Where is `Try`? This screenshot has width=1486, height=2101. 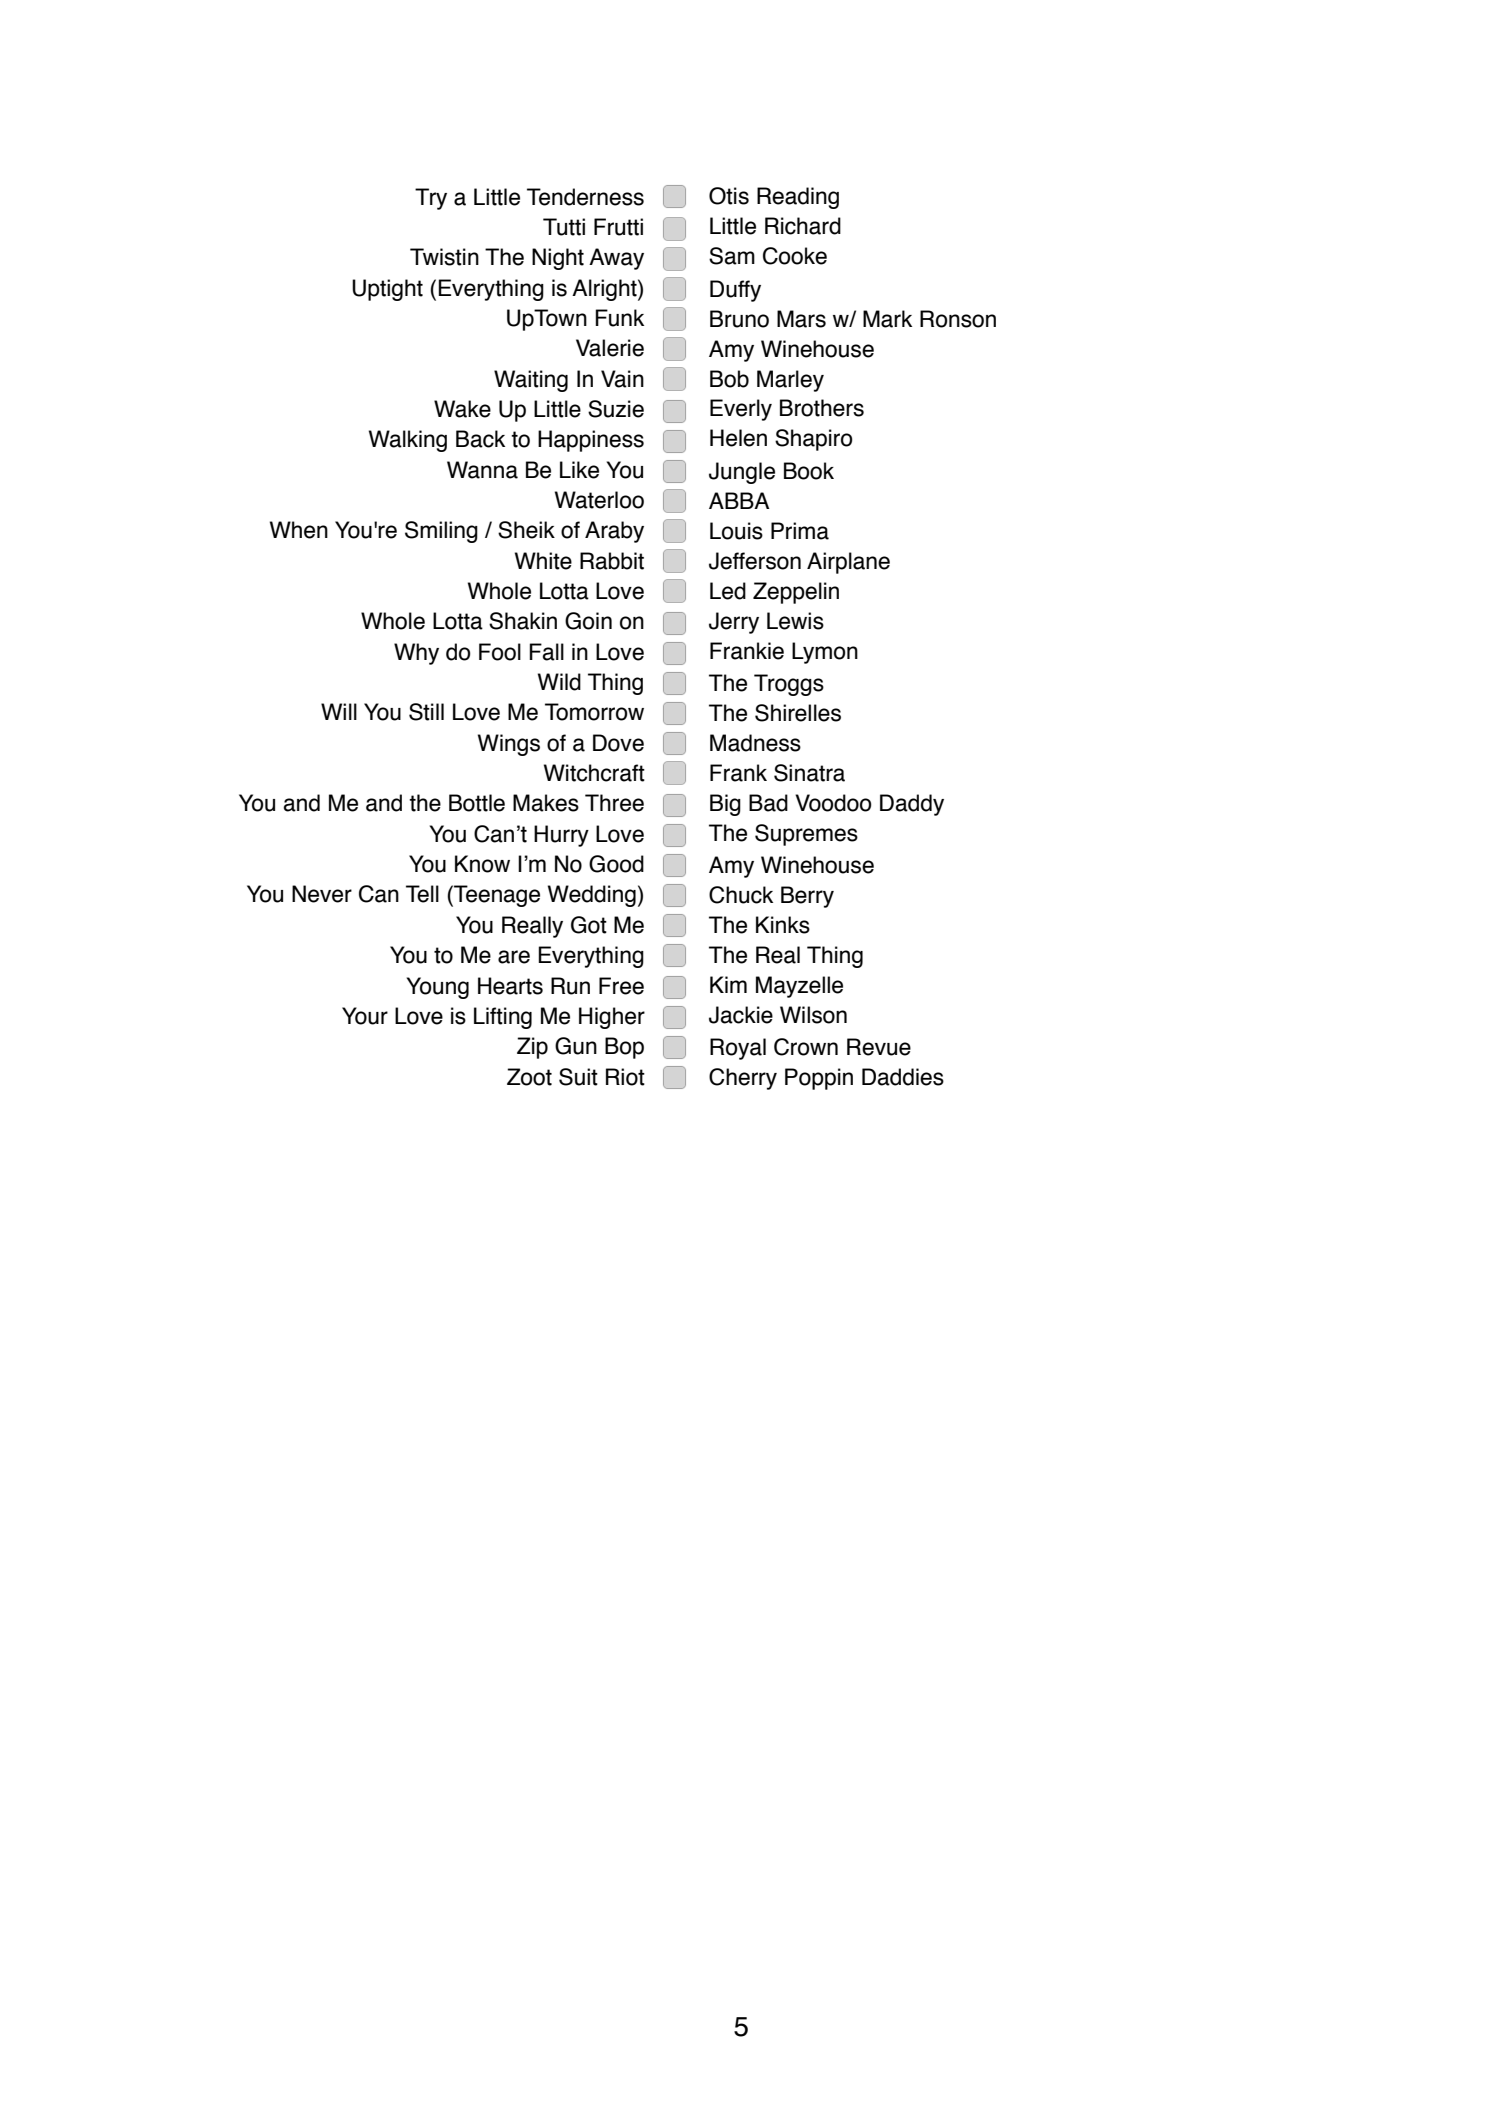 Try is located at coordinates (431, 199).
